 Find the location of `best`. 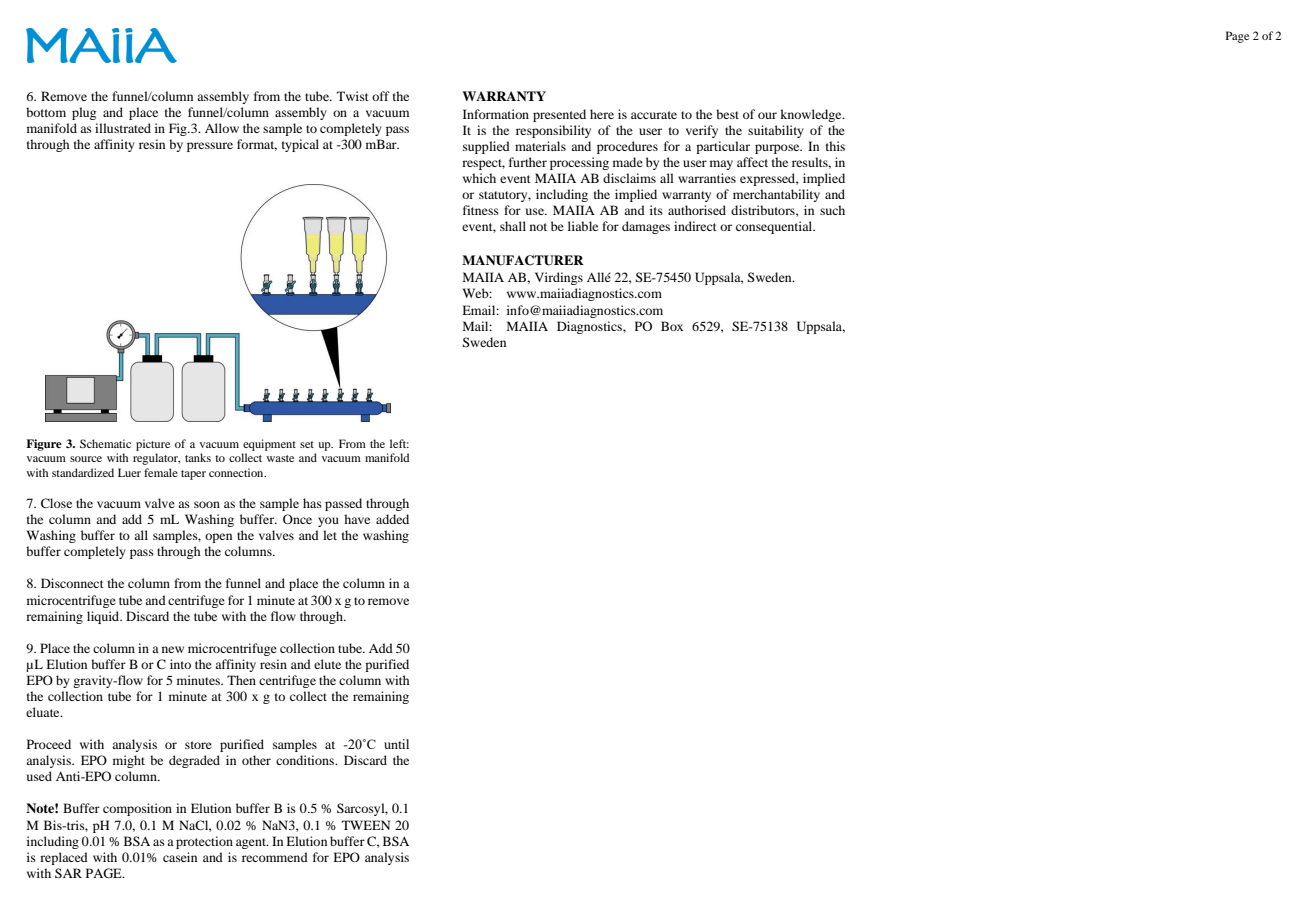

best is located at coordinates (727, 114).
